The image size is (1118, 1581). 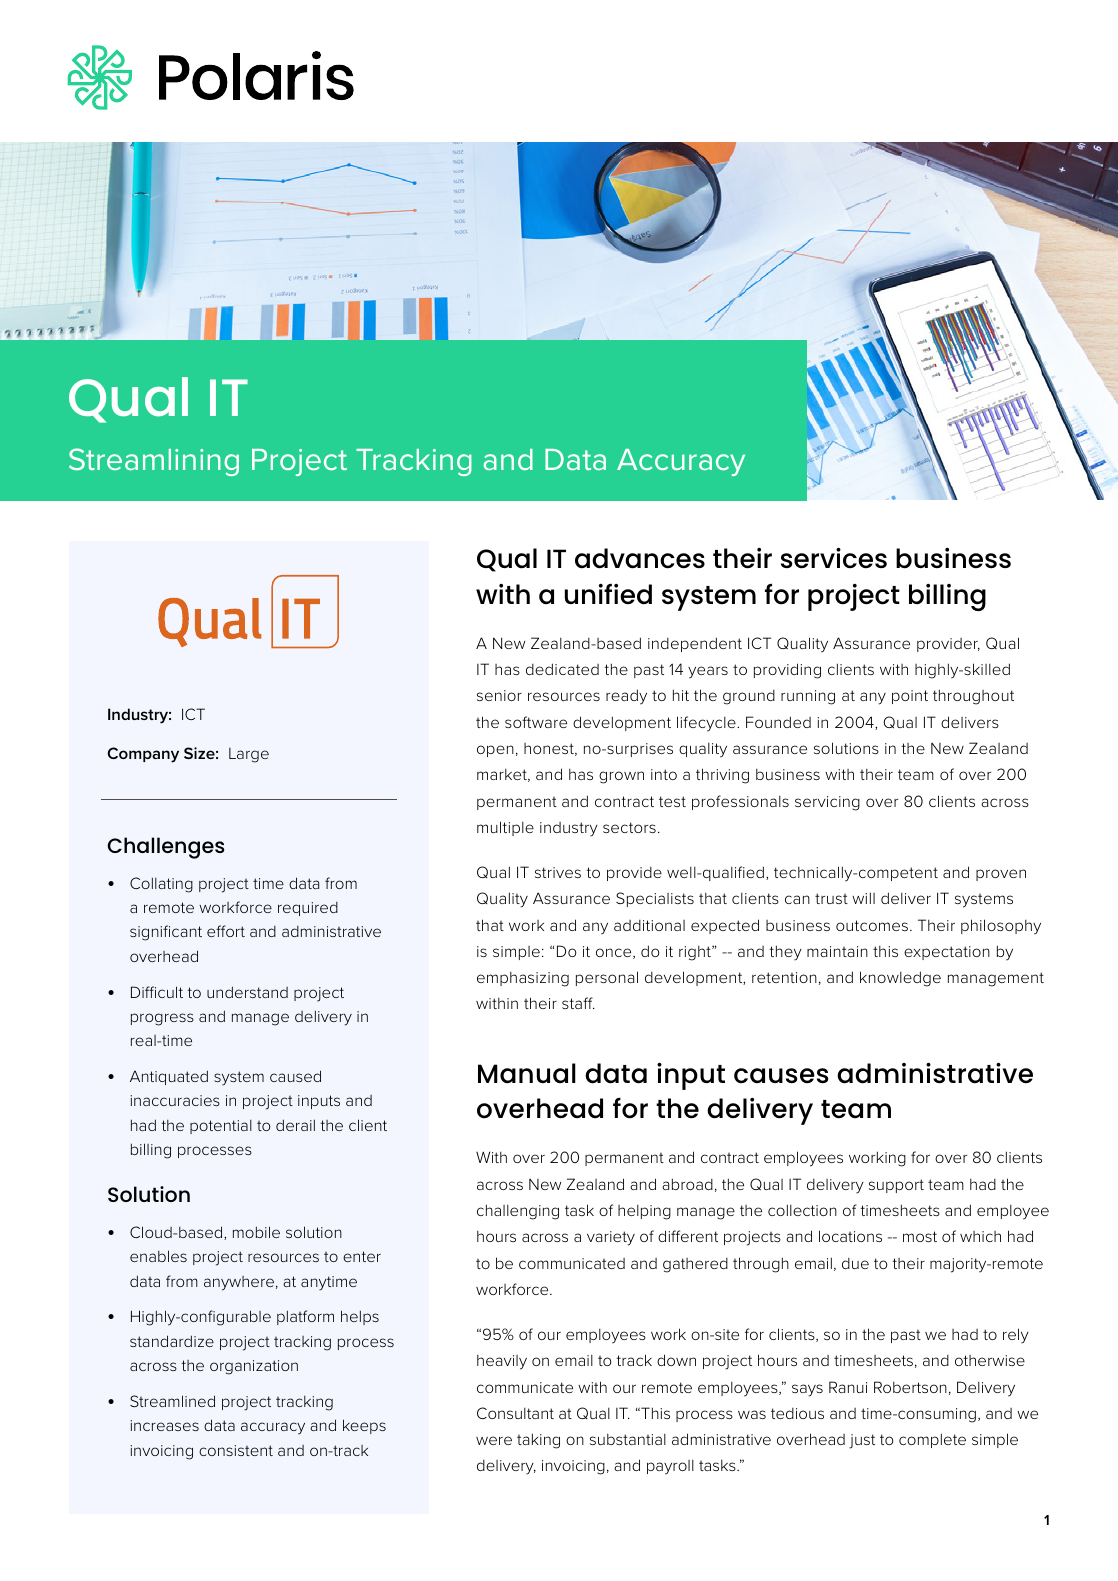 What do you see at coordinates (629, 827) in the screenshot?
I see `sectors` at bounding box center [629, 827].
